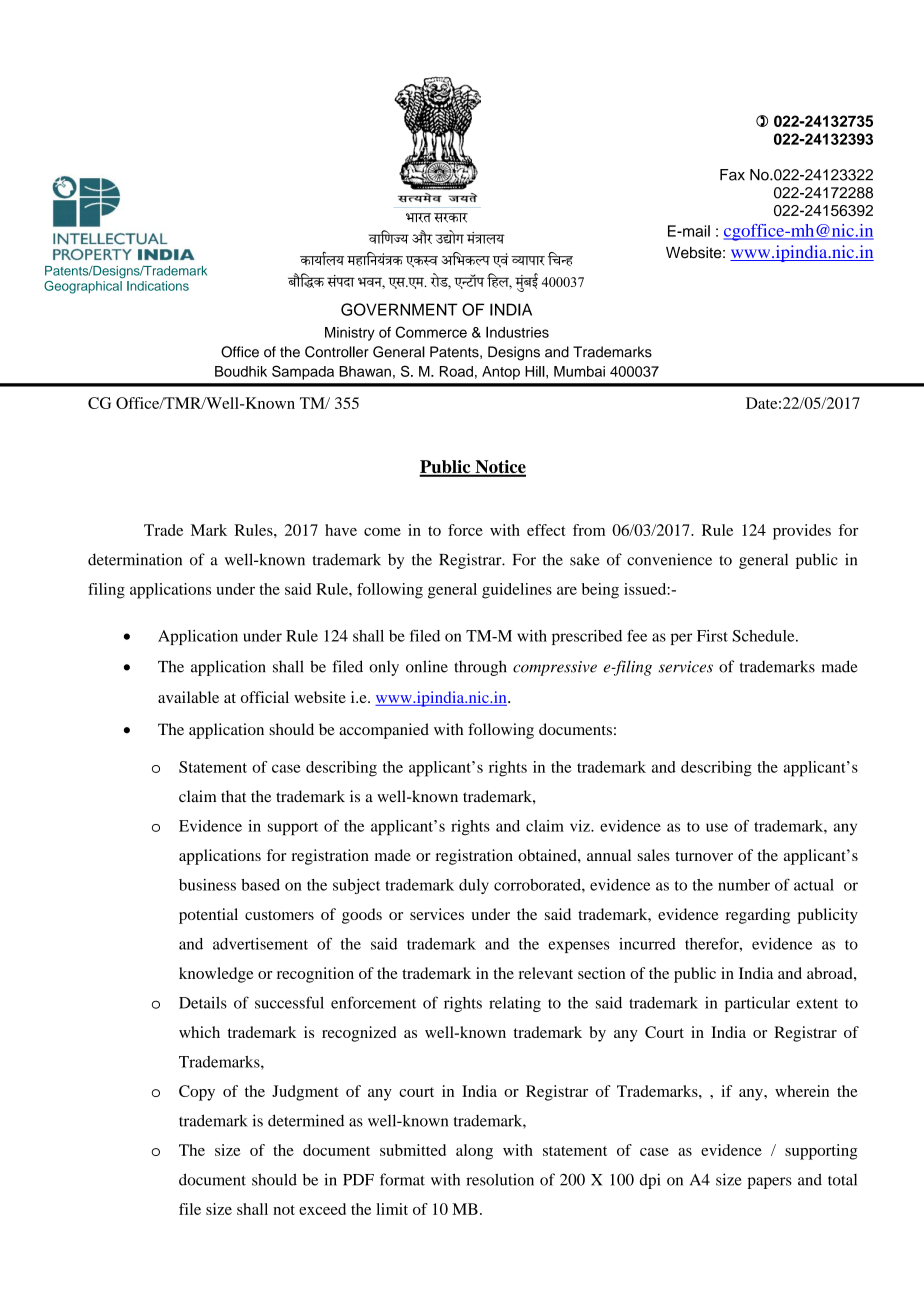 The width and height of the image is (924, 1308). What do you see at coordinates (188, 697) in the image?
I see `available` at bounding box center [188, 697].
